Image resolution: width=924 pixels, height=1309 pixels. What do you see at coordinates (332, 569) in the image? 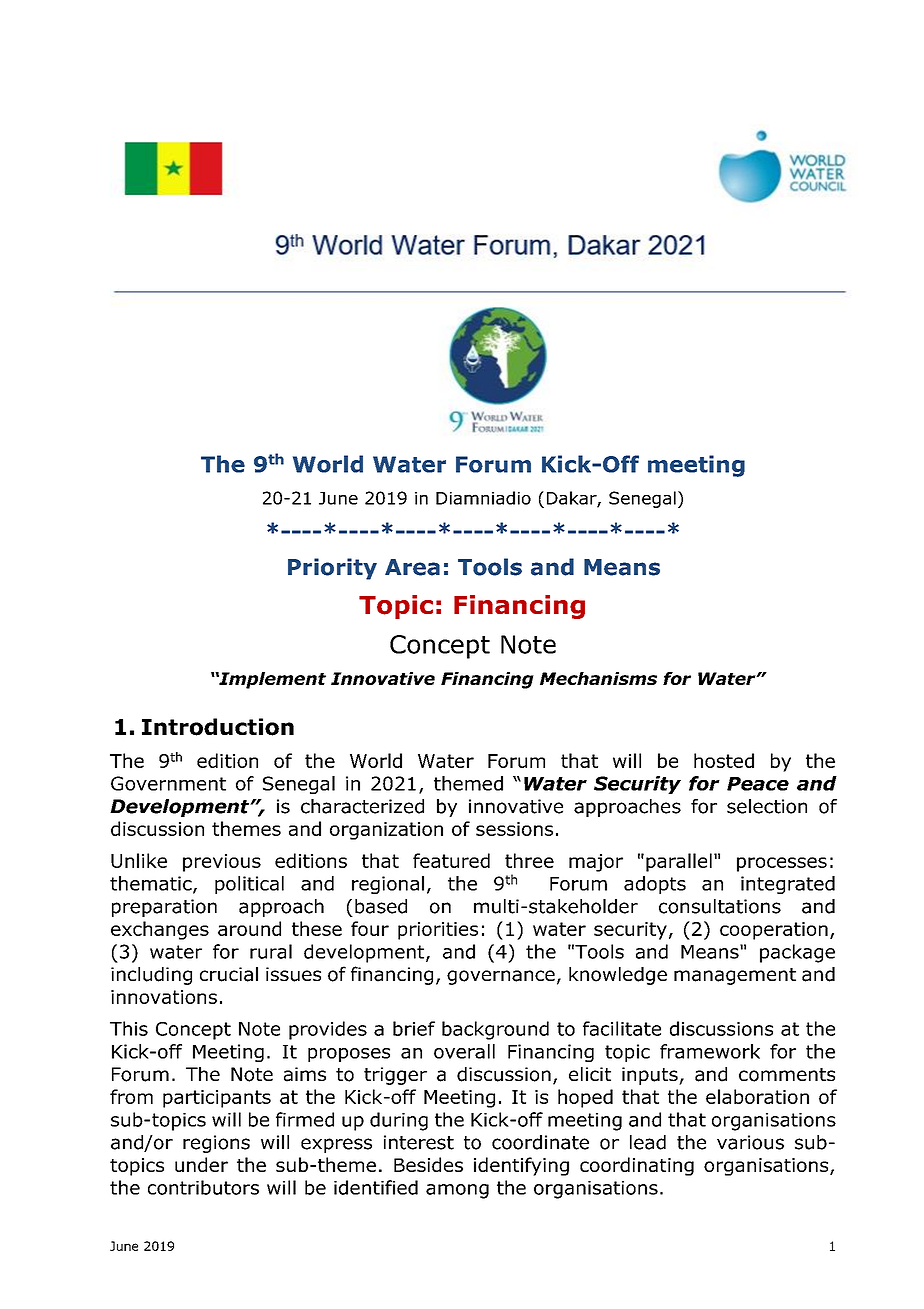
I see `Priority` at bounding box center [332, 569].
